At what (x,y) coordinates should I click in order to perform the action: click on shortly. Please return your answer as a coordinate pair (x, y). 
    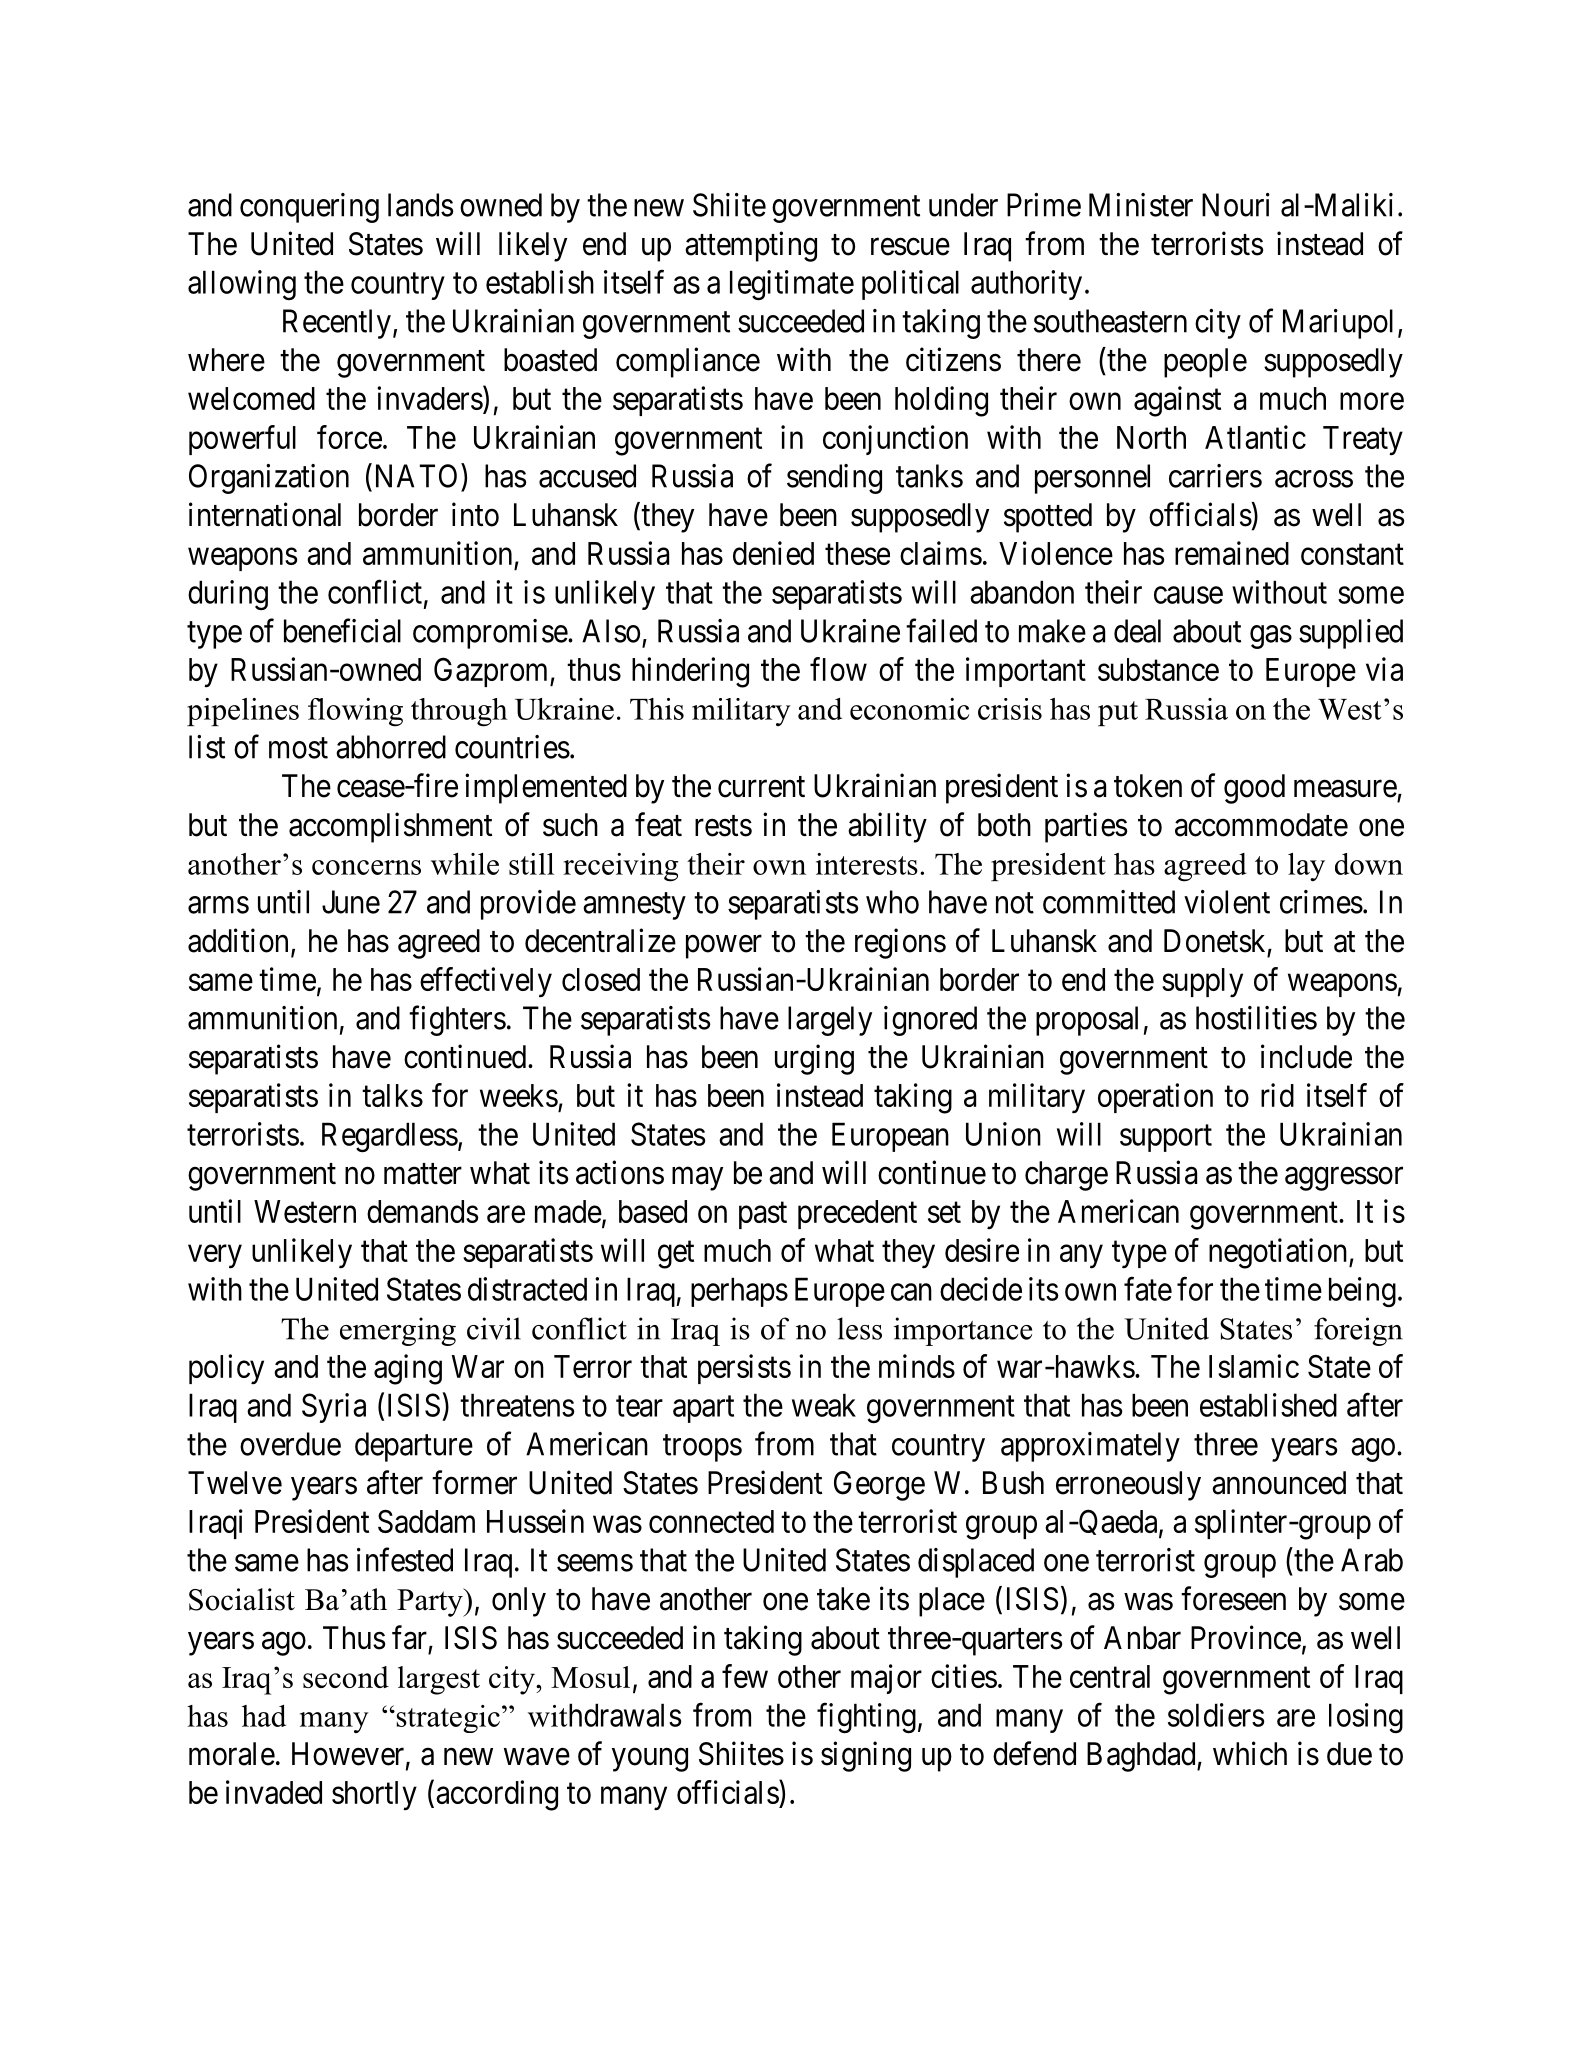
    Looking at the image, I should click on (374, 1796).
